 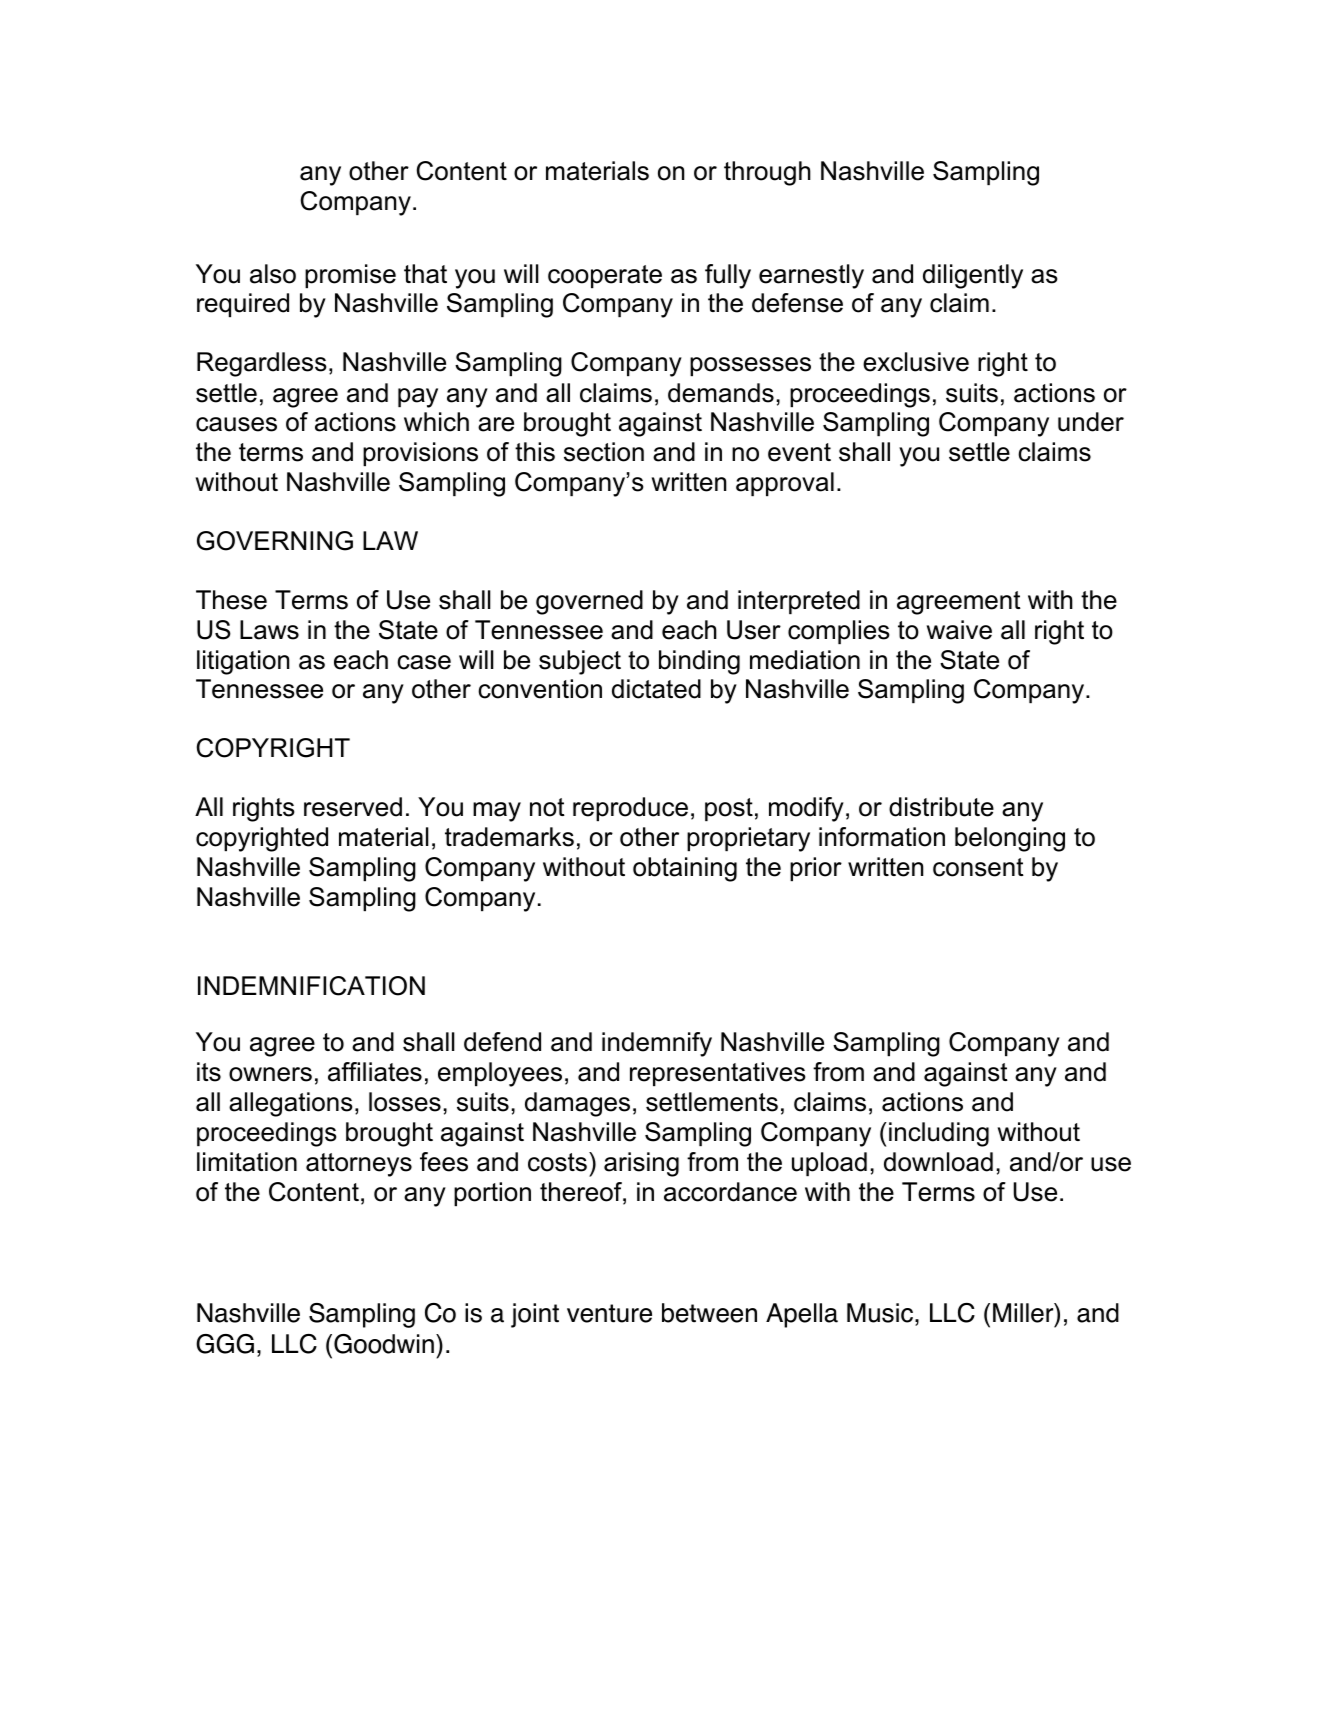 What do you see at coordinates (353, 807) in the screenshot?
I see `reserved` at bounding box center [353, 807].
